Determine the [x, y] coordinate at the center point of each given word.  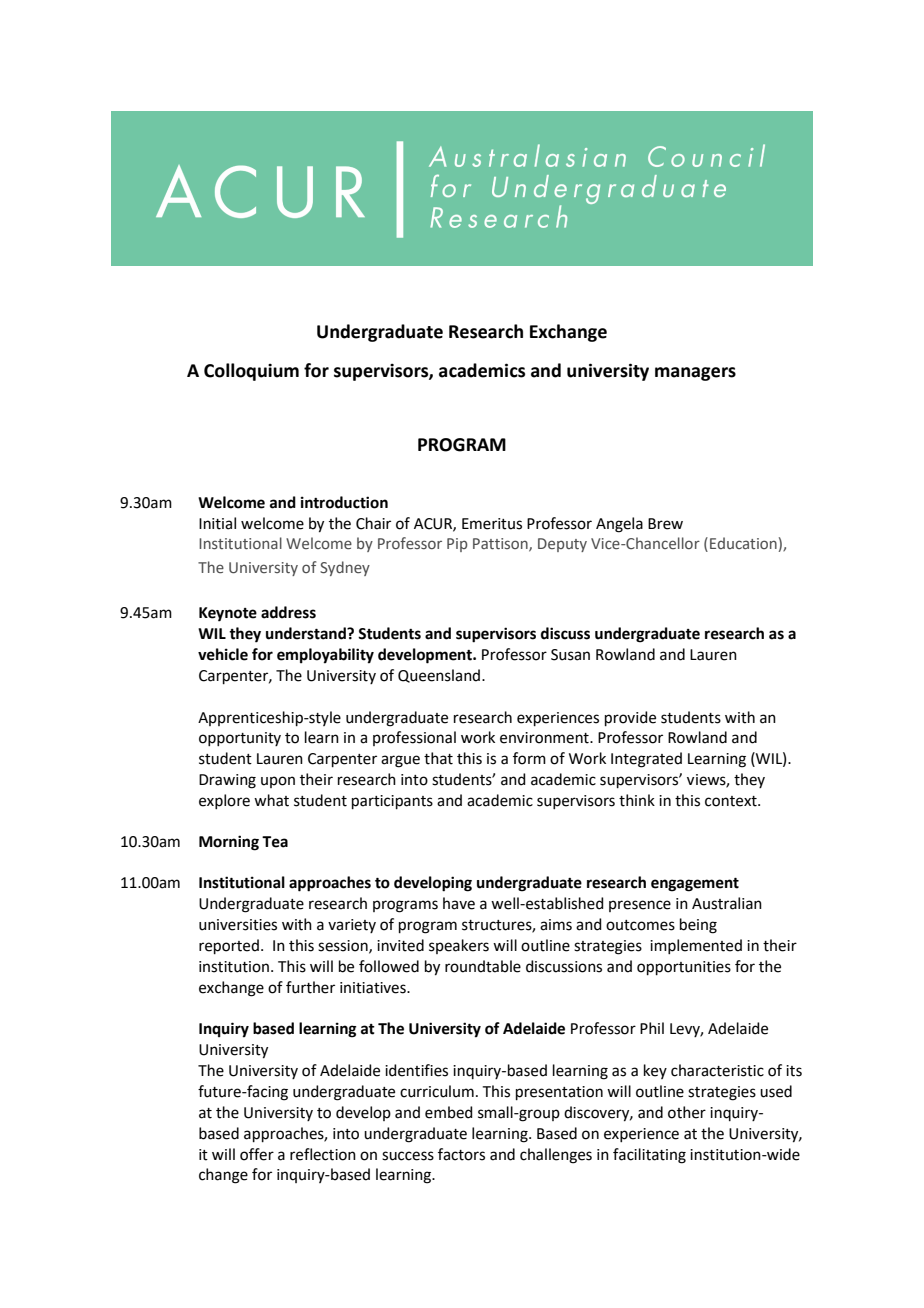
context [732, 801]
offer [257, 1154]
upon [278, 782]
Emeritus [492, 524]
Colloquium [251, 372]
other [687, 1112]
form [529, 758]
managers [695, 374]
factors [461, 1154]
